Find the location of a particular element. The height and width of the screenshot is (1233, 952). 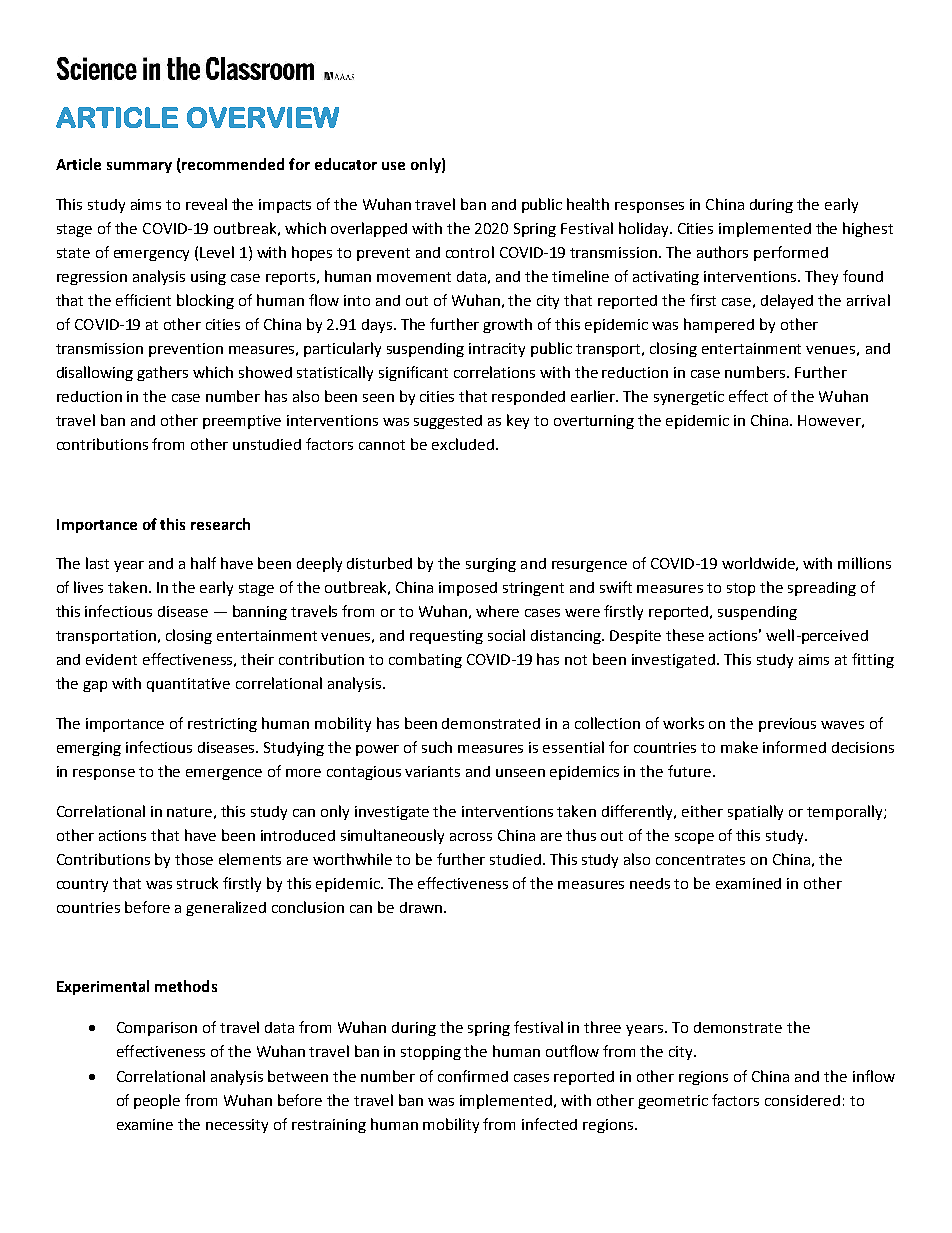

evident is located at coordinates (111, 659).
